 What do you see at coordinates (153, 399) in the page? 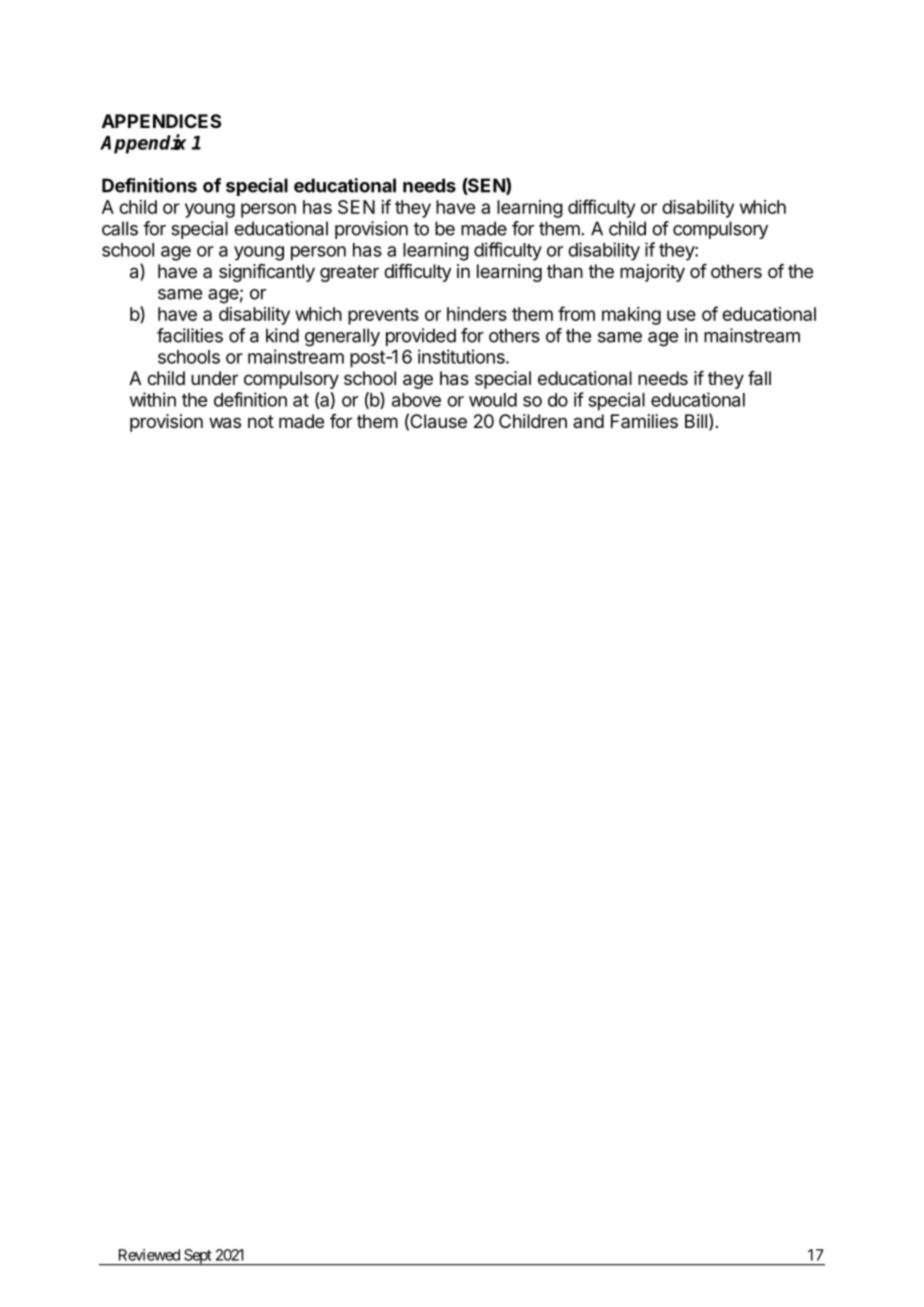
I see `within` at bounding box center [153, 399].
